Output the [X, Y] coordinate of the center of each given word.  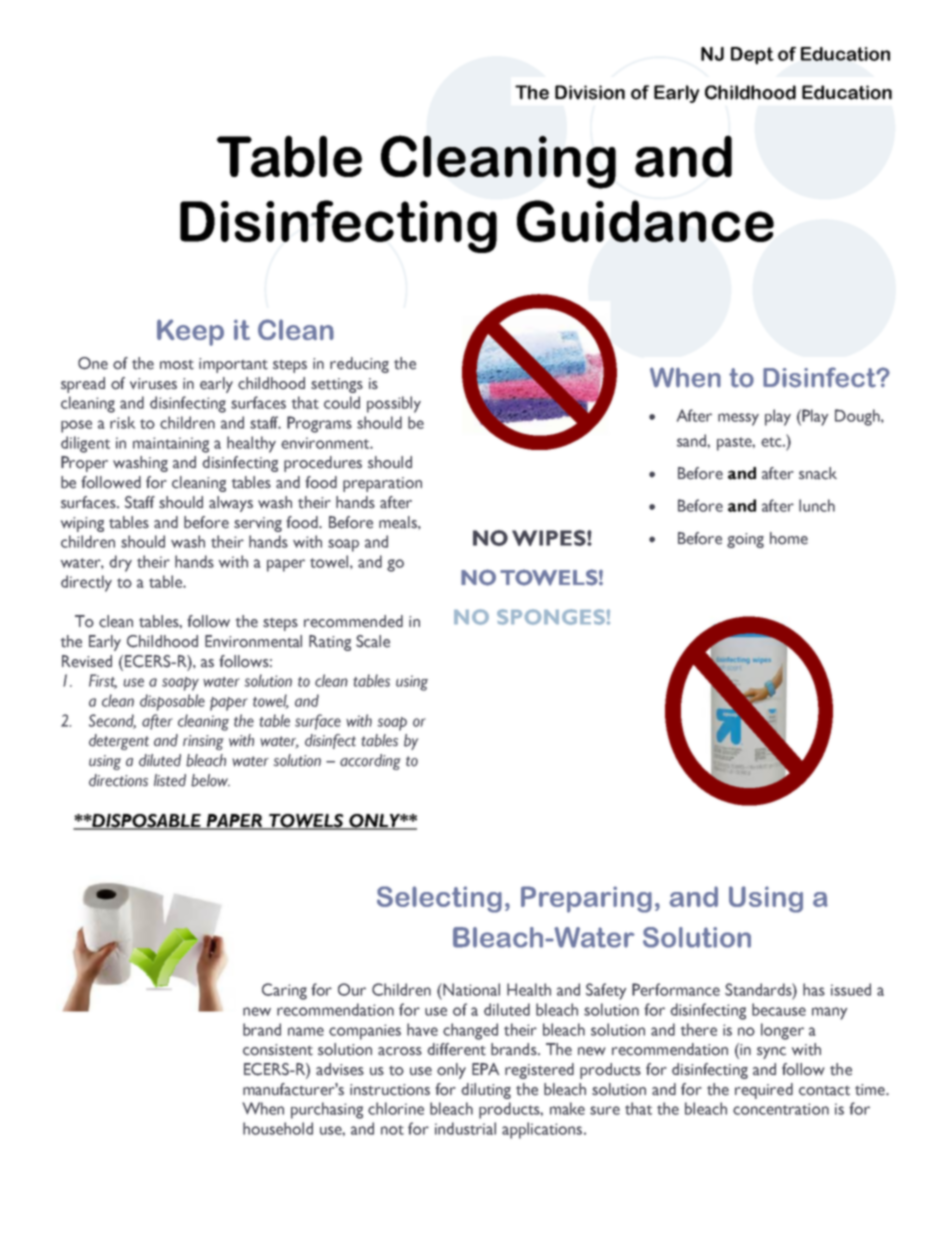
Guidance [645, 221]
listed [170, 780]
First [103, 681]
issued [851, 989]
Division [590, 92]
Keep [190, 332]
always [231, 504]
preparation [382, 484]
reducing [359, 365]
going [745, 540]
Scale [373, 641]
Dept [752, 56]
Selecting [439, 899]
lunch [817, 505]
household [278, 1128]
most [177, 365]
